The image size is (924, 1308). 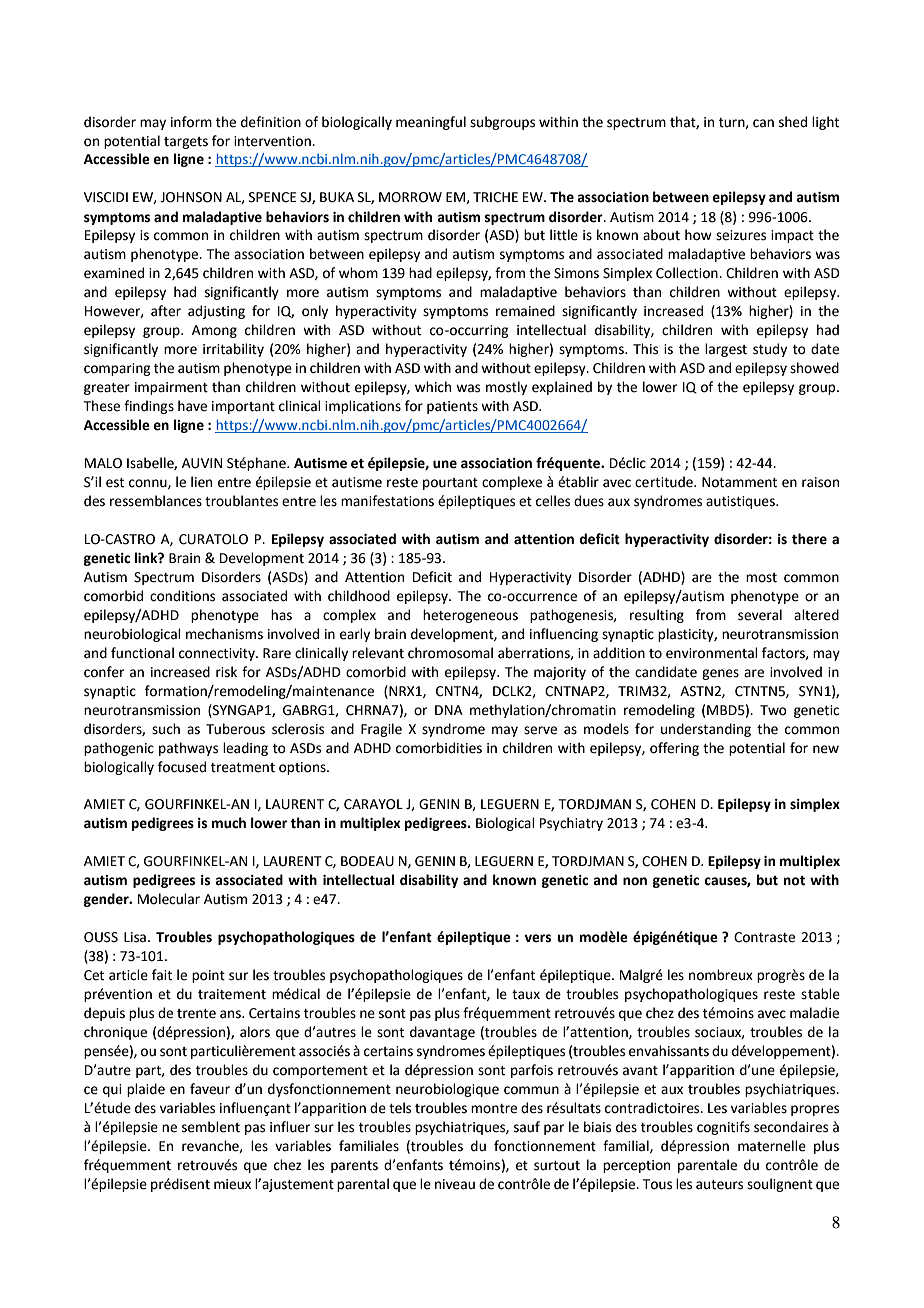 I want to click on meaningful, so click(x=431, y=123).
